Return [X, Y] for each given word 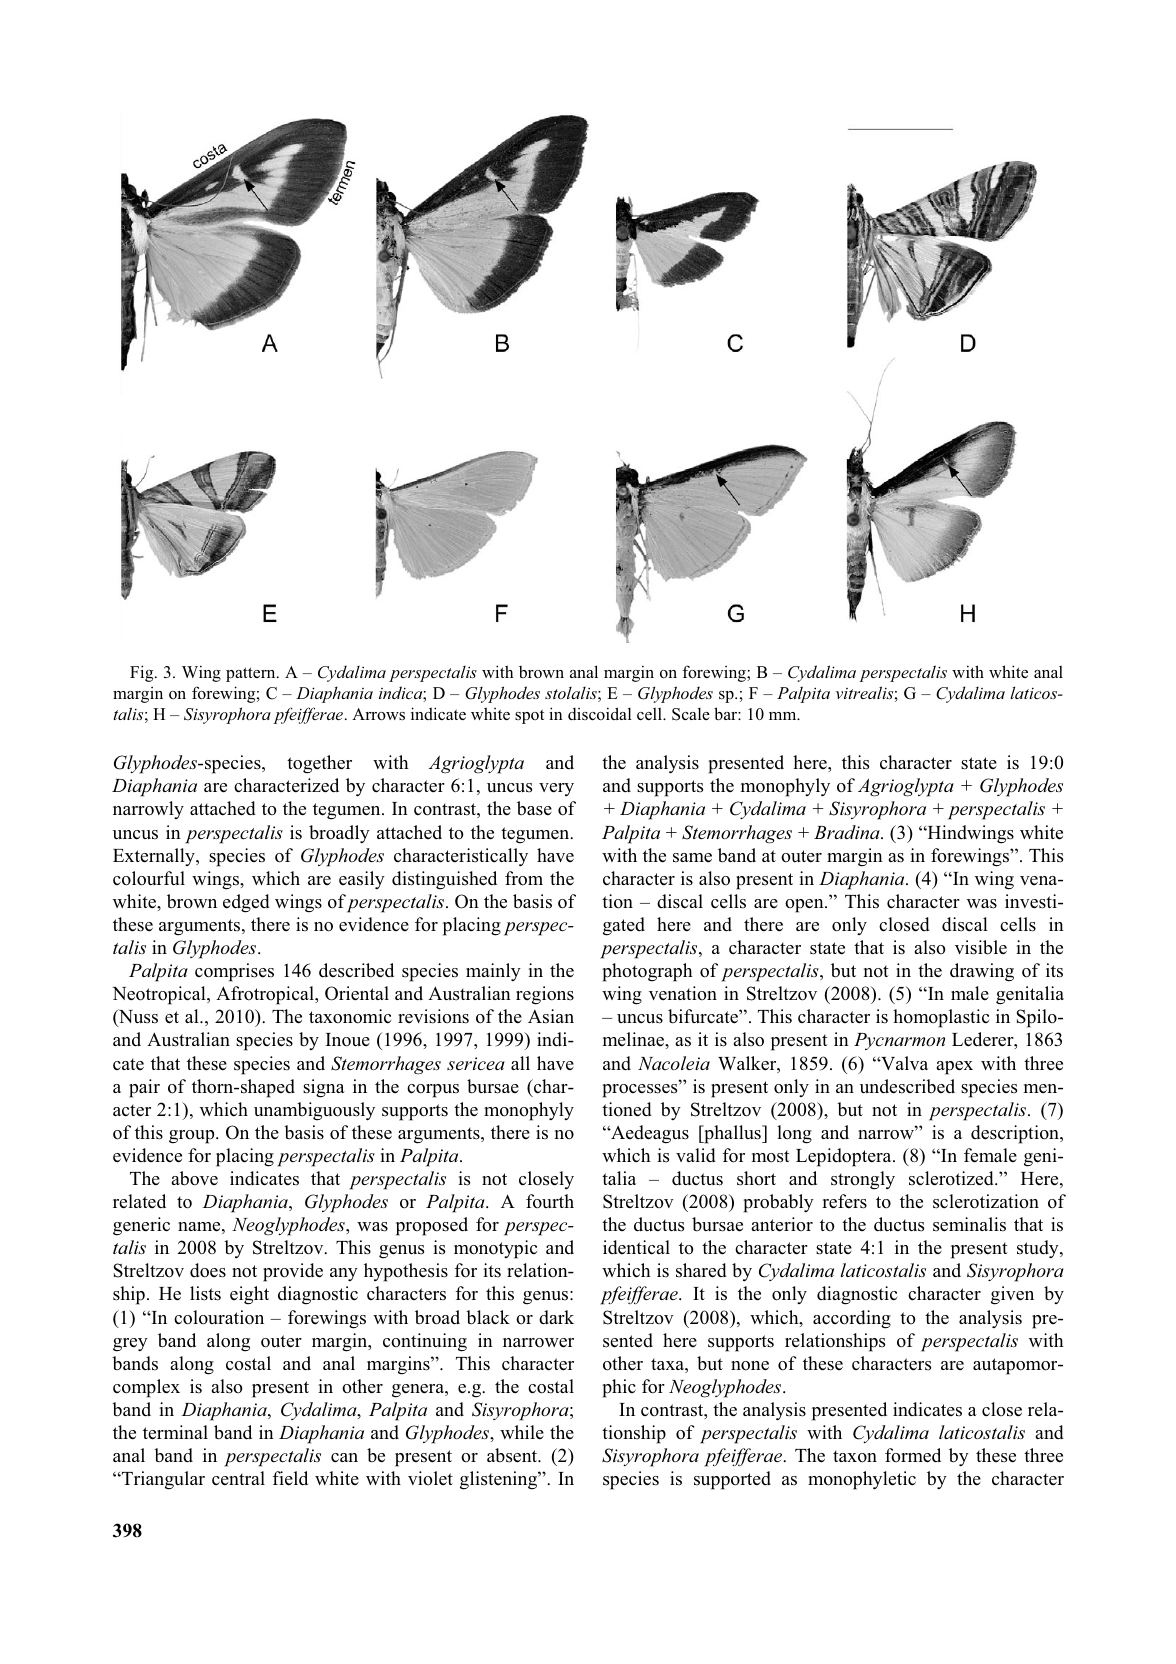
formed [913, 1455]
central [238, 1478]
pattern [252, 674]
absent [513, 1455]
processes [641, 1091]
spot [529, 716]
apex [954, 1068]
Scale [691, 714]
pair [144, 1088]
